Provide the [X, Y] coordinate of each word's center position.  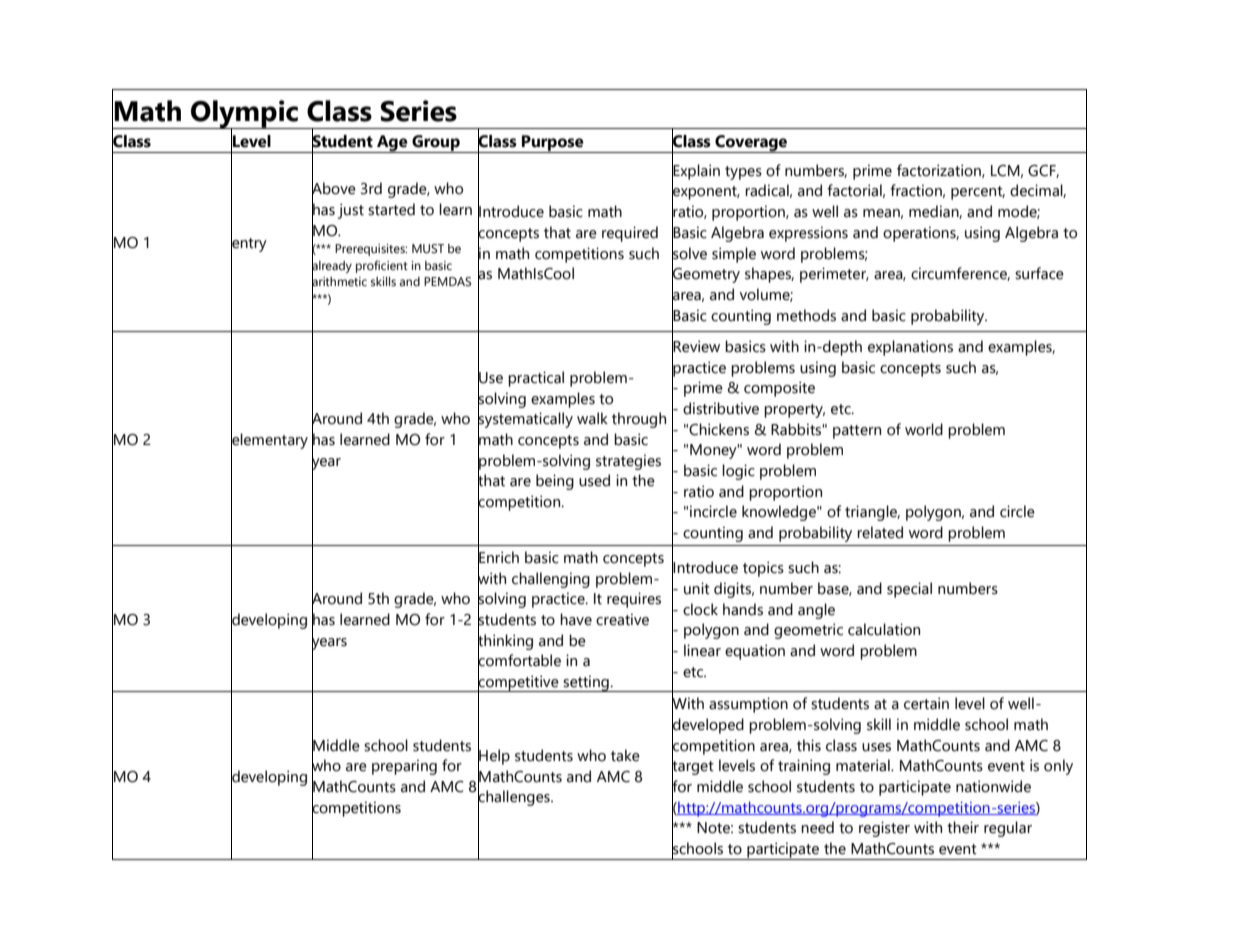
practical [536, 379]
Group [436, 144]
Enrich [498, 557]
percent [978, 193]
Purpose [553, 144]
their [963, 827]
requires [634, 600]
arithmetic [339, 281]
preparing [404, 767]
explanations [910, 348]
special [909, 590]
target [693, 768]
